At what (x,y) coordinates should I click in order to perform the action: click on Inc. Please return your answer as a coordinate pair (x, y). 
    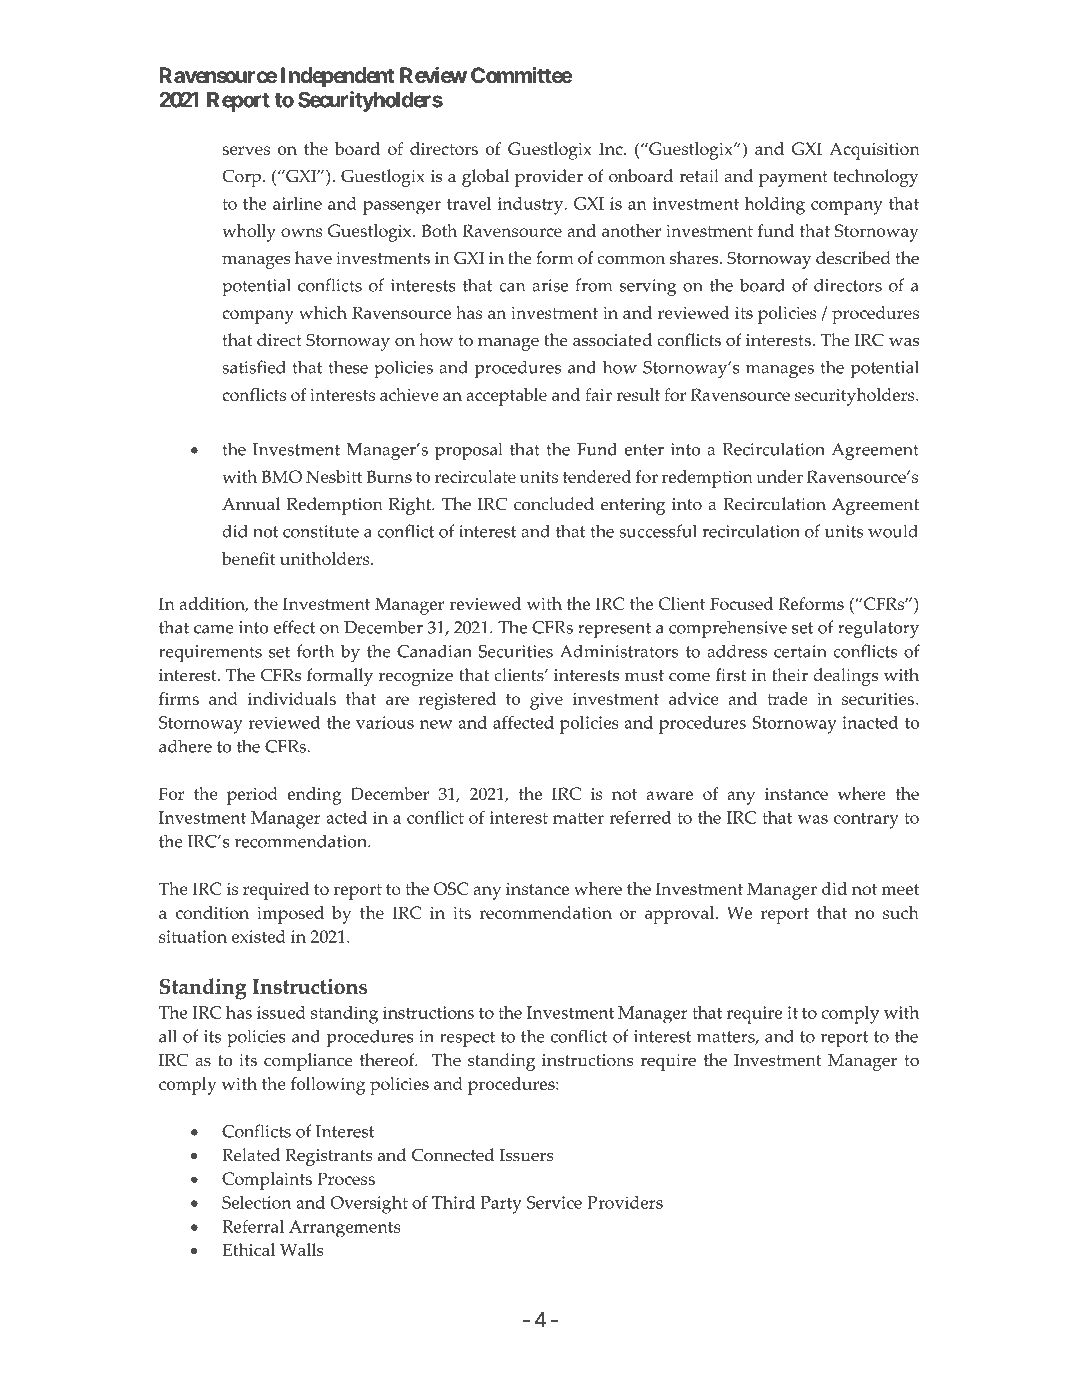
    Looking at the image, I should click on (612, 148).
